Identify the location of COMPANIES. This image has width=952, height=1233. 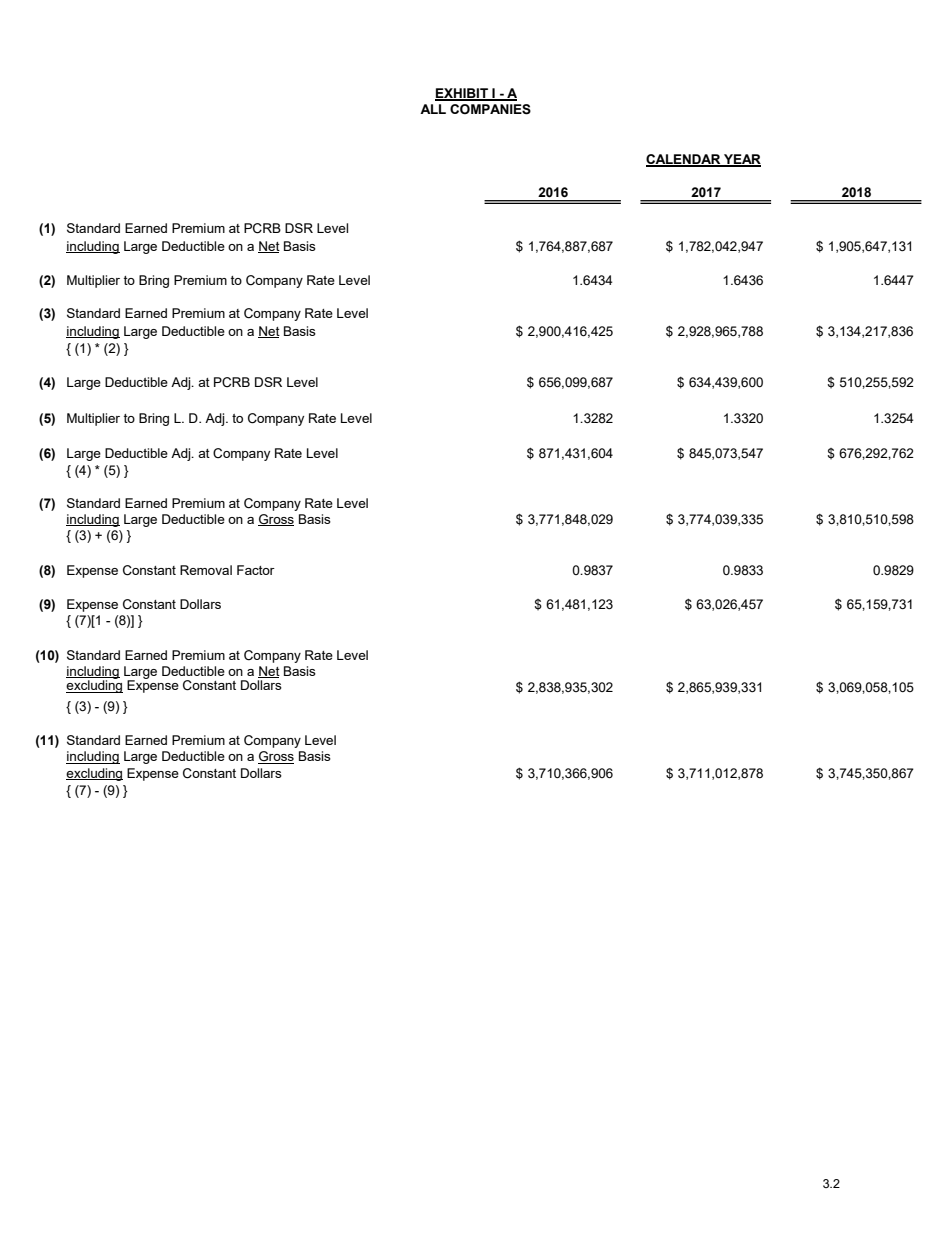
(490, 109).
